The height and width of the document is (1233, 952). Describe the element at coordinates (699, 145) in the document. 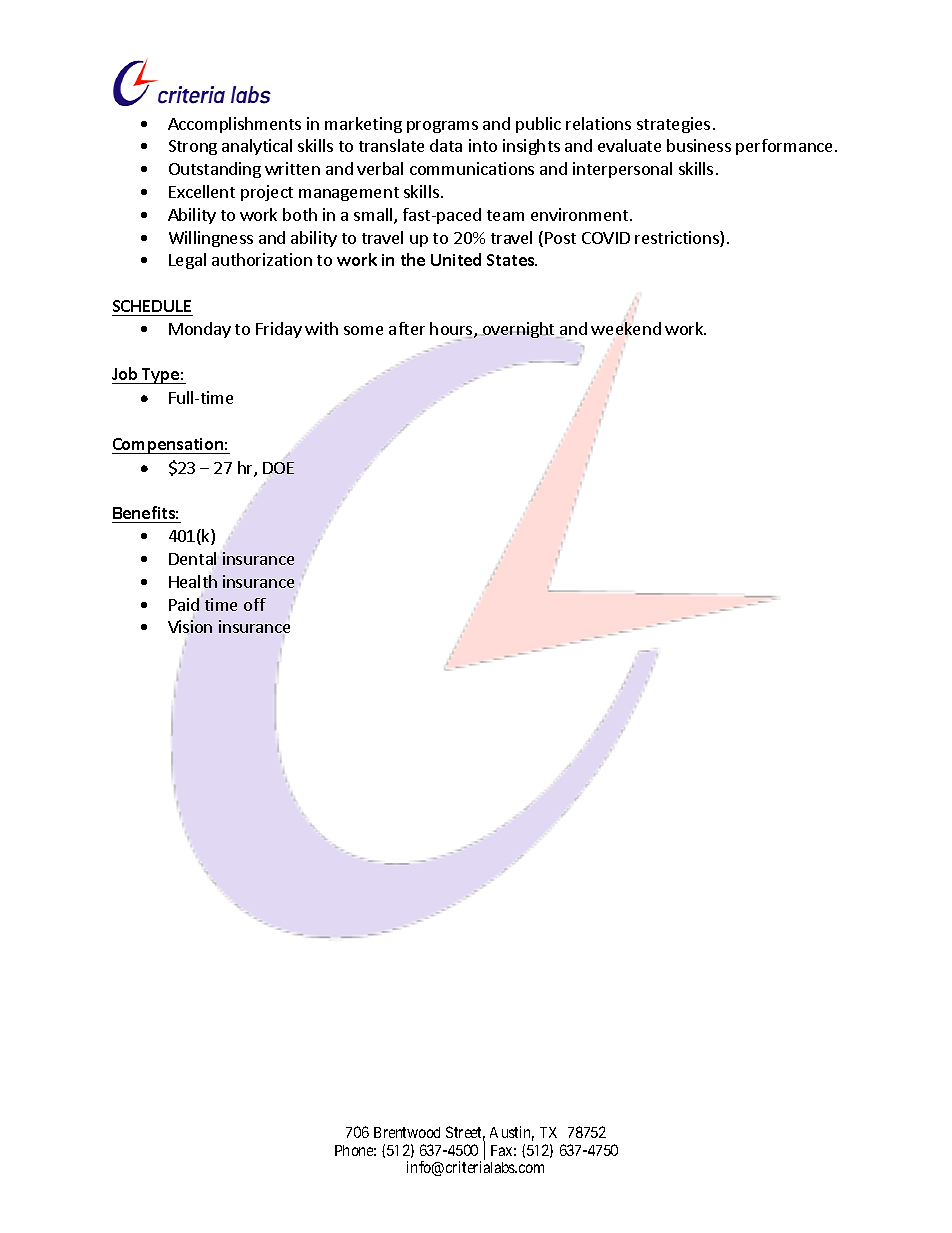

I see `business` at that location.
